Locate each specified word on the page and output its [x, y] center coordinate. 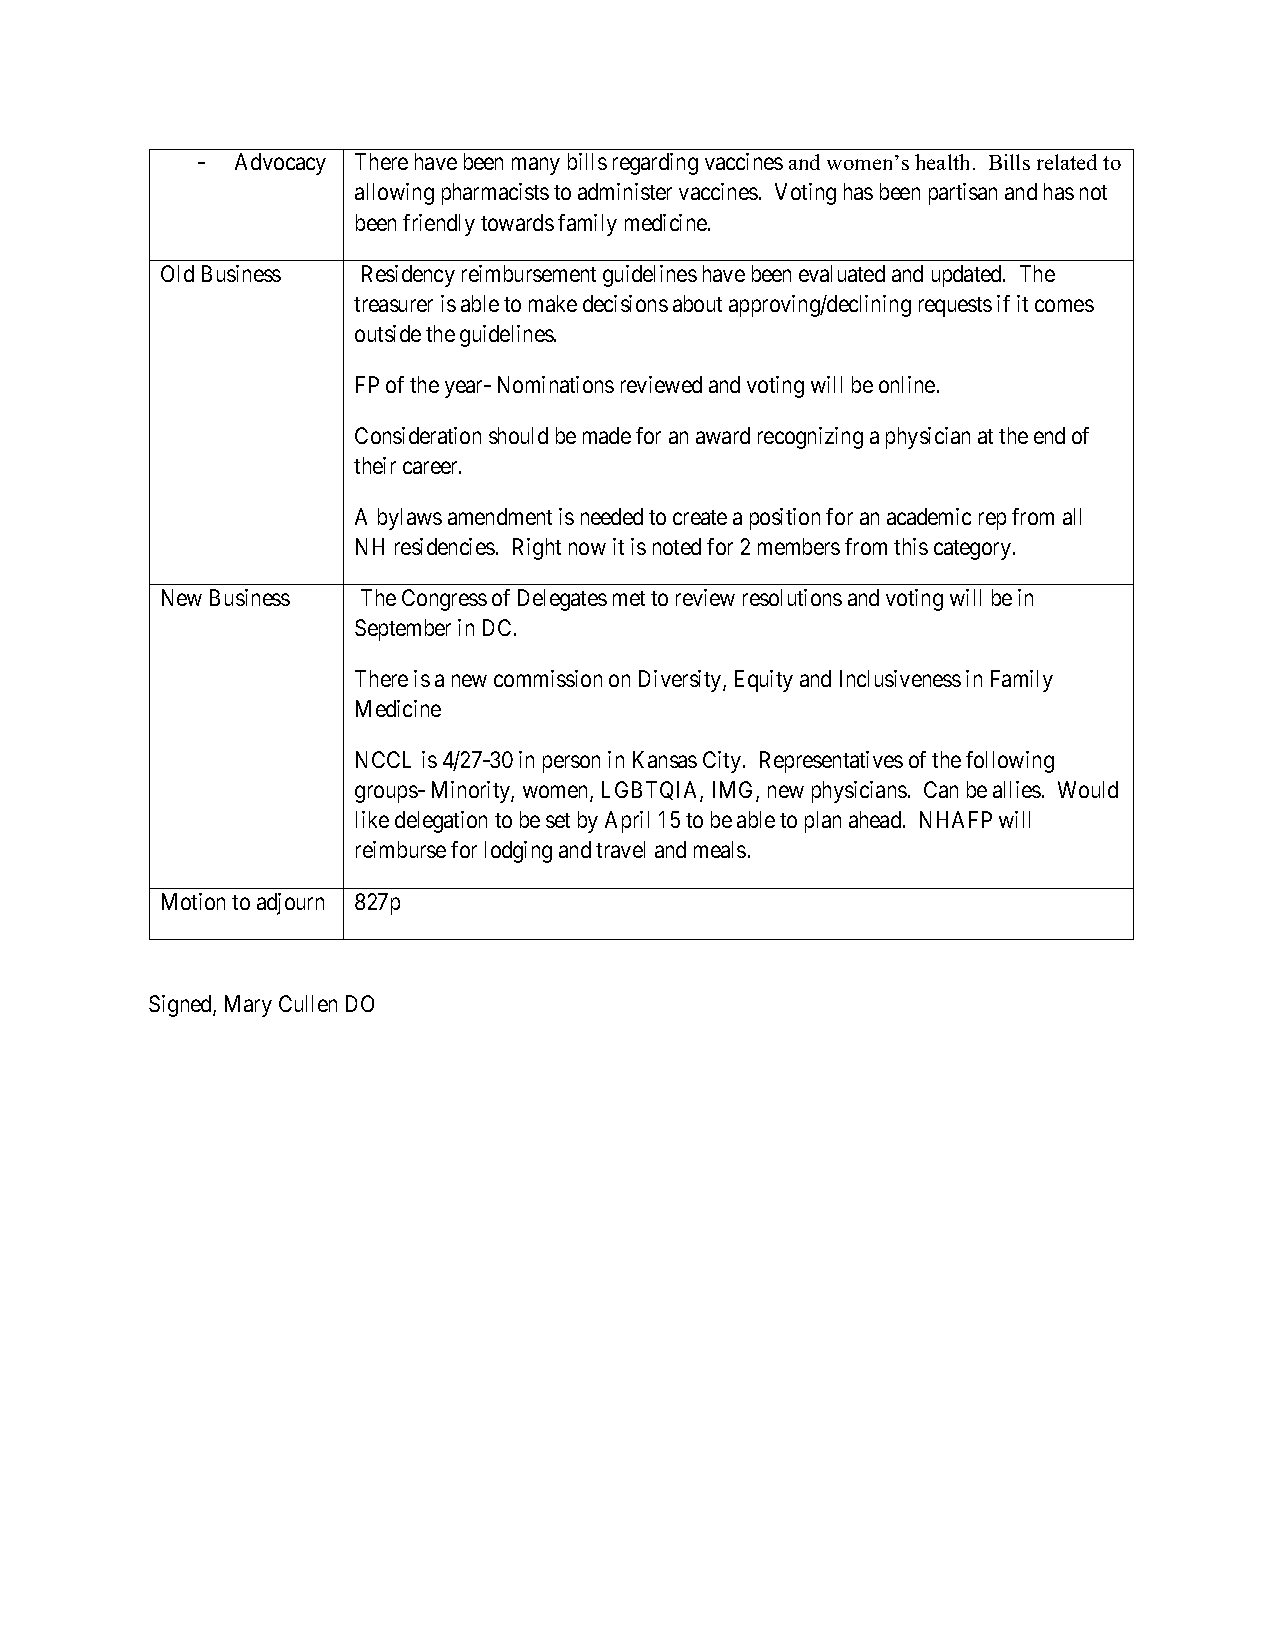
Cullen [308, 1003]
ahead [876, 819]
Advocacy [280, 164]
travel [620, 849]
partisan [963, 194]
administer [625, 191]
